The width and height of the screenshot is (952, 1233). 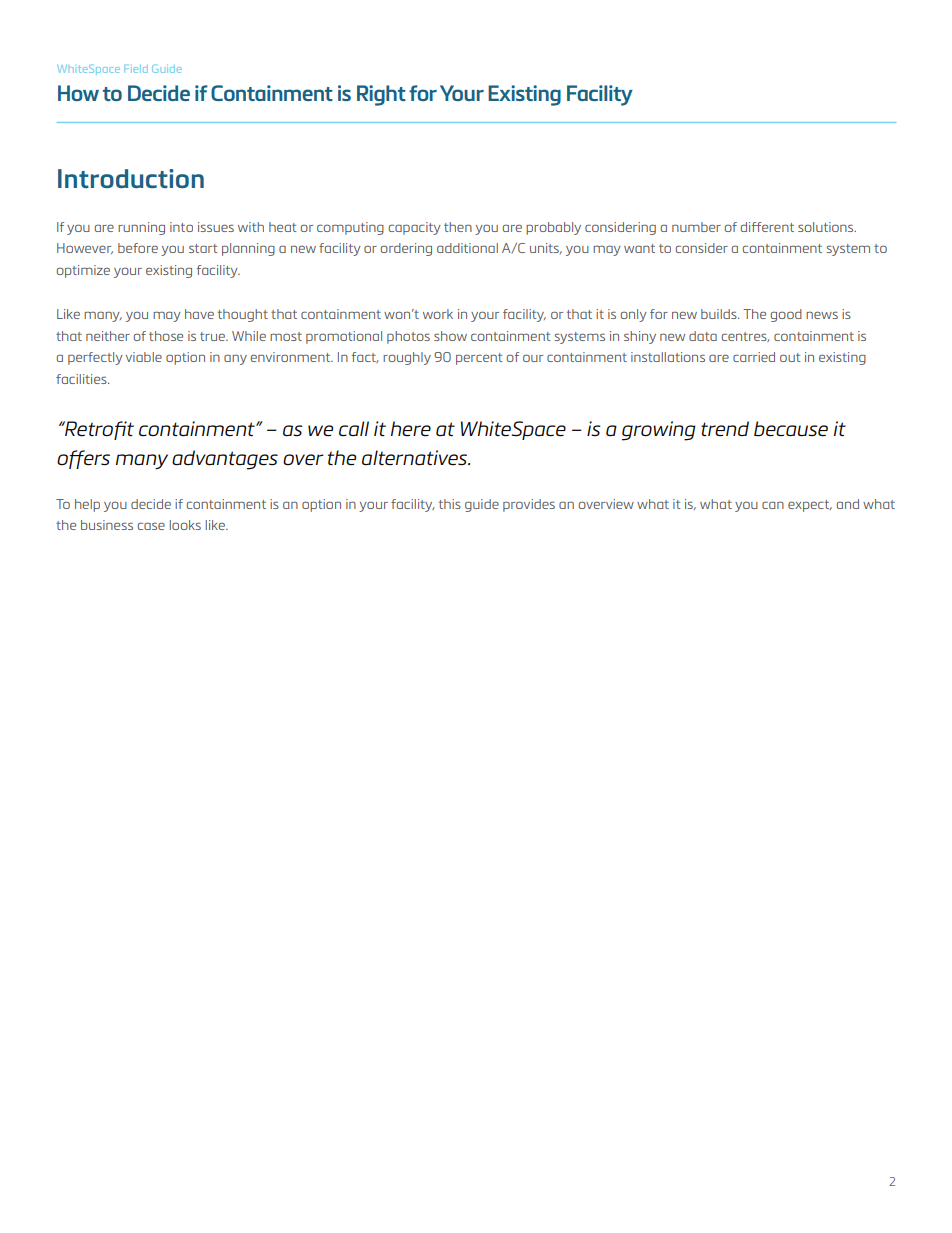 What do you see at coordinates (767, 227) in the screenshot?
I see `different` at bounding box center [767, 227].
